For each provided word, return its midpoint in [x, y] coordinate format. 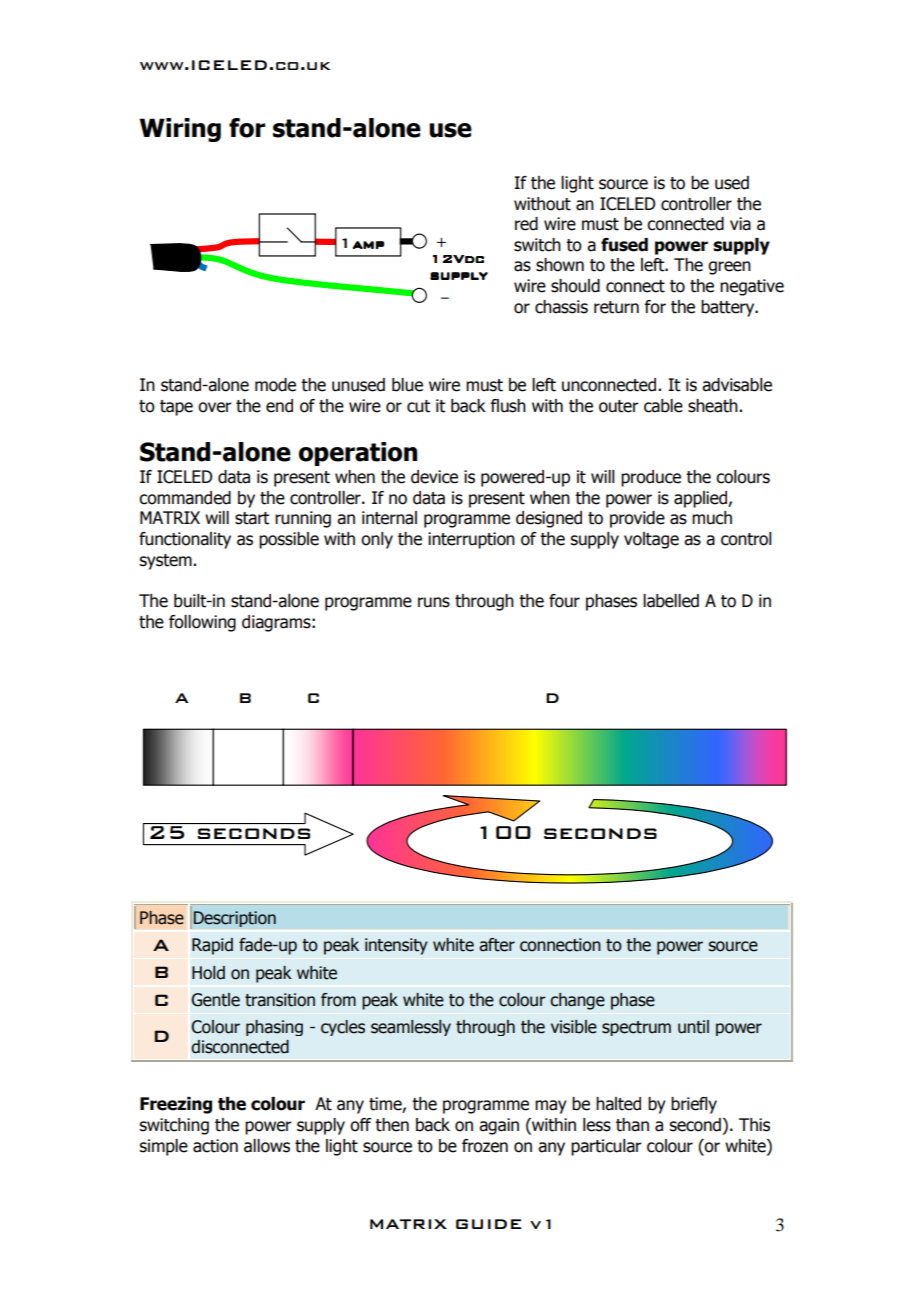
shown [560, 265]
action [215, 1146]
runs [434, 602]
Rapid [212, 946]
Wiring [180, 130]
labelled [671, 601]
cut [418, 406]
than [632, 1125]
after [497, 945]
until [693, 1027]
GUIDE [488, 1224]
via [740, 224]
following [202, 623]
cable [663, 406]
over [215, 407]
